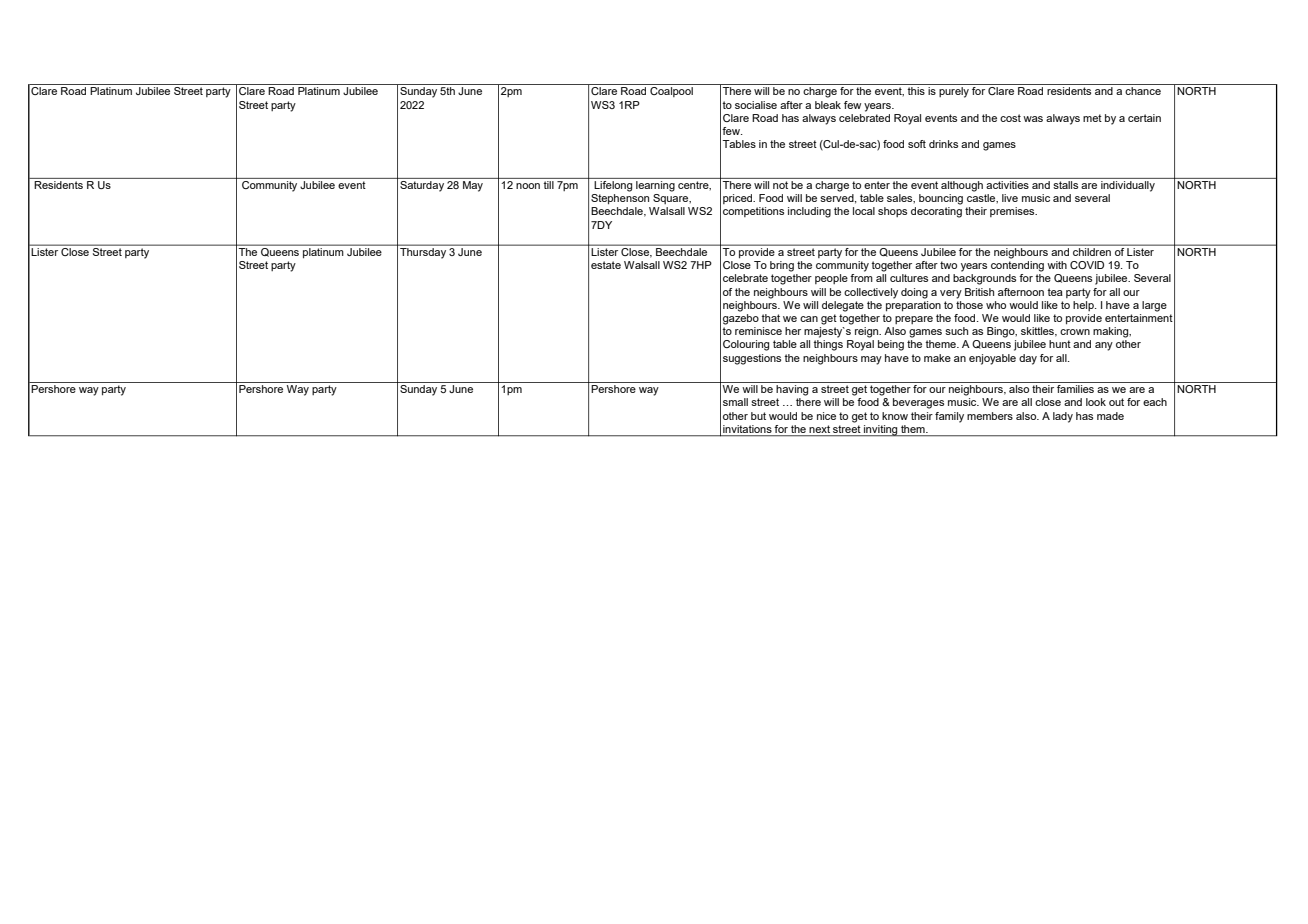  Describe the element at coordinates (828, 105) in the document. I see `bleak` at that location.
